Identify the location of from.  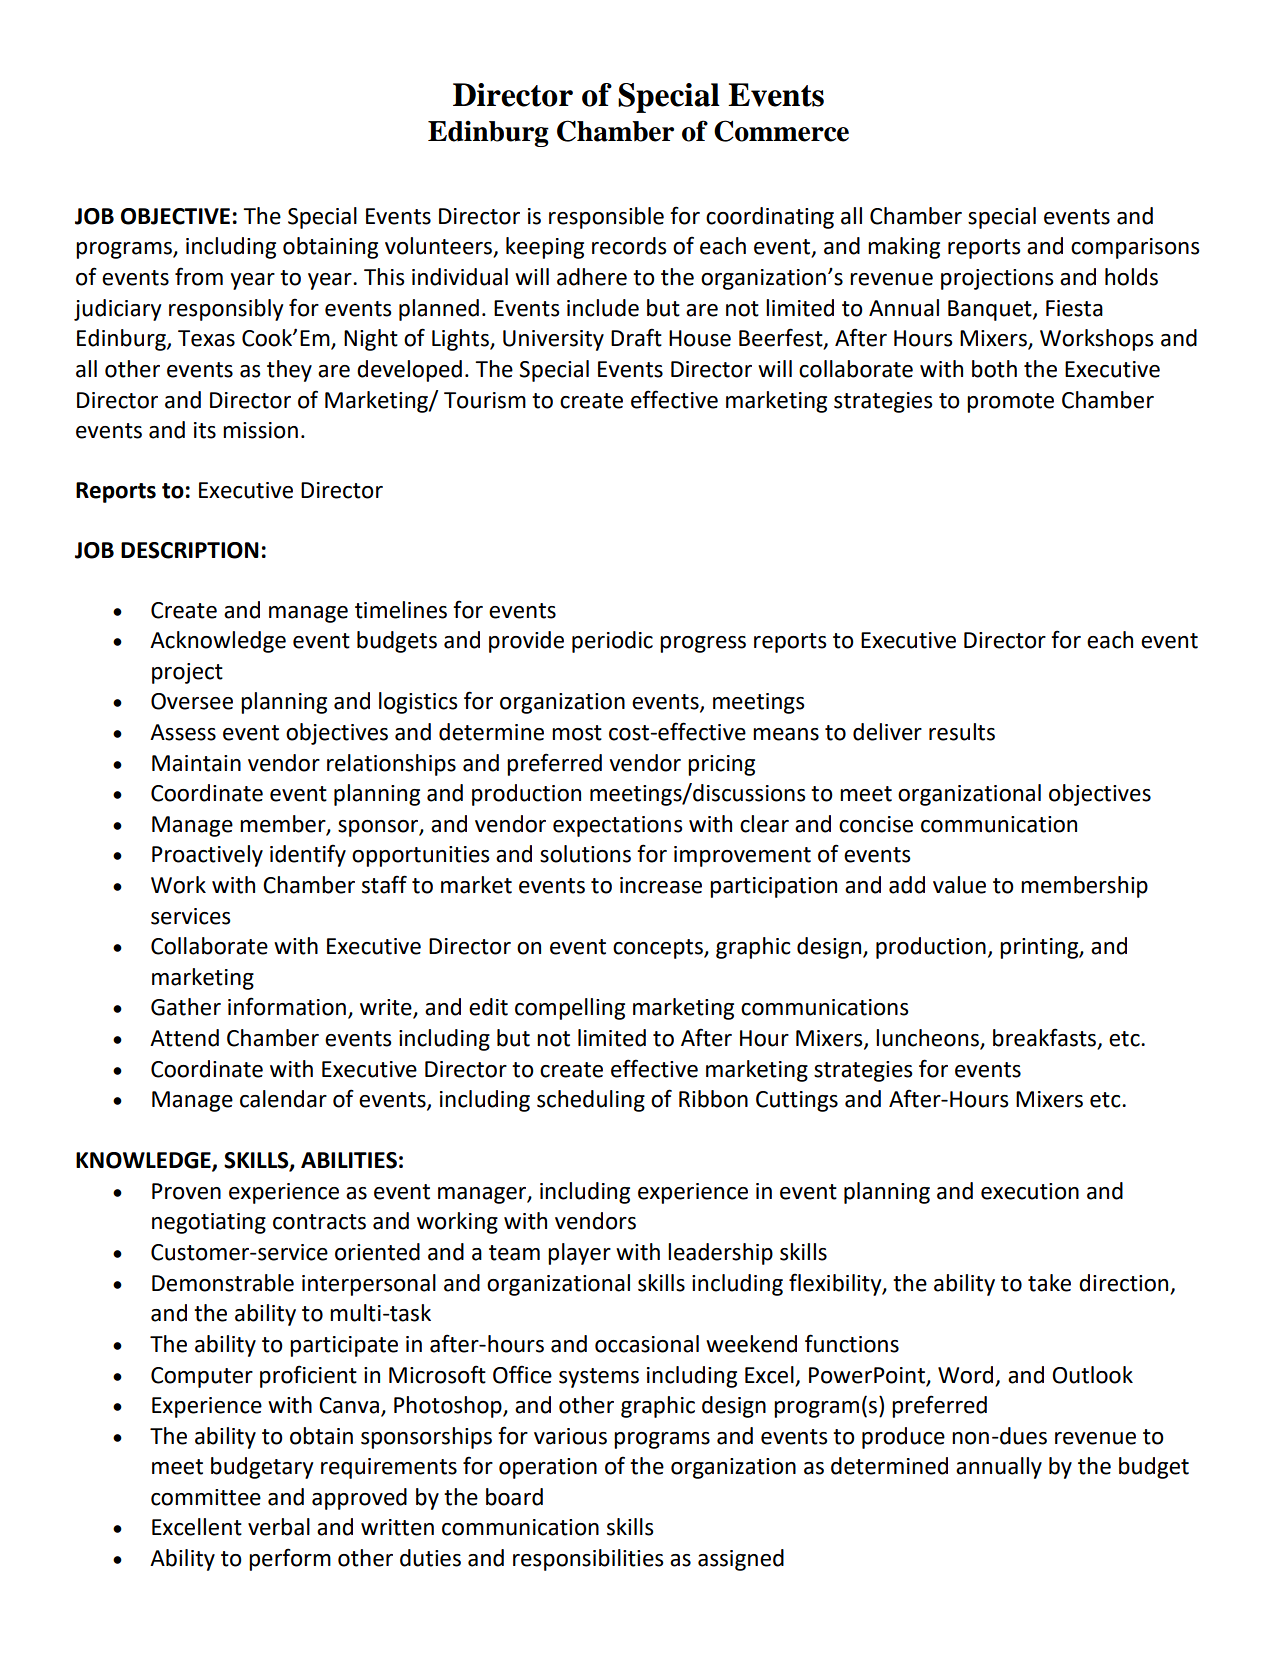
(199, 276).
